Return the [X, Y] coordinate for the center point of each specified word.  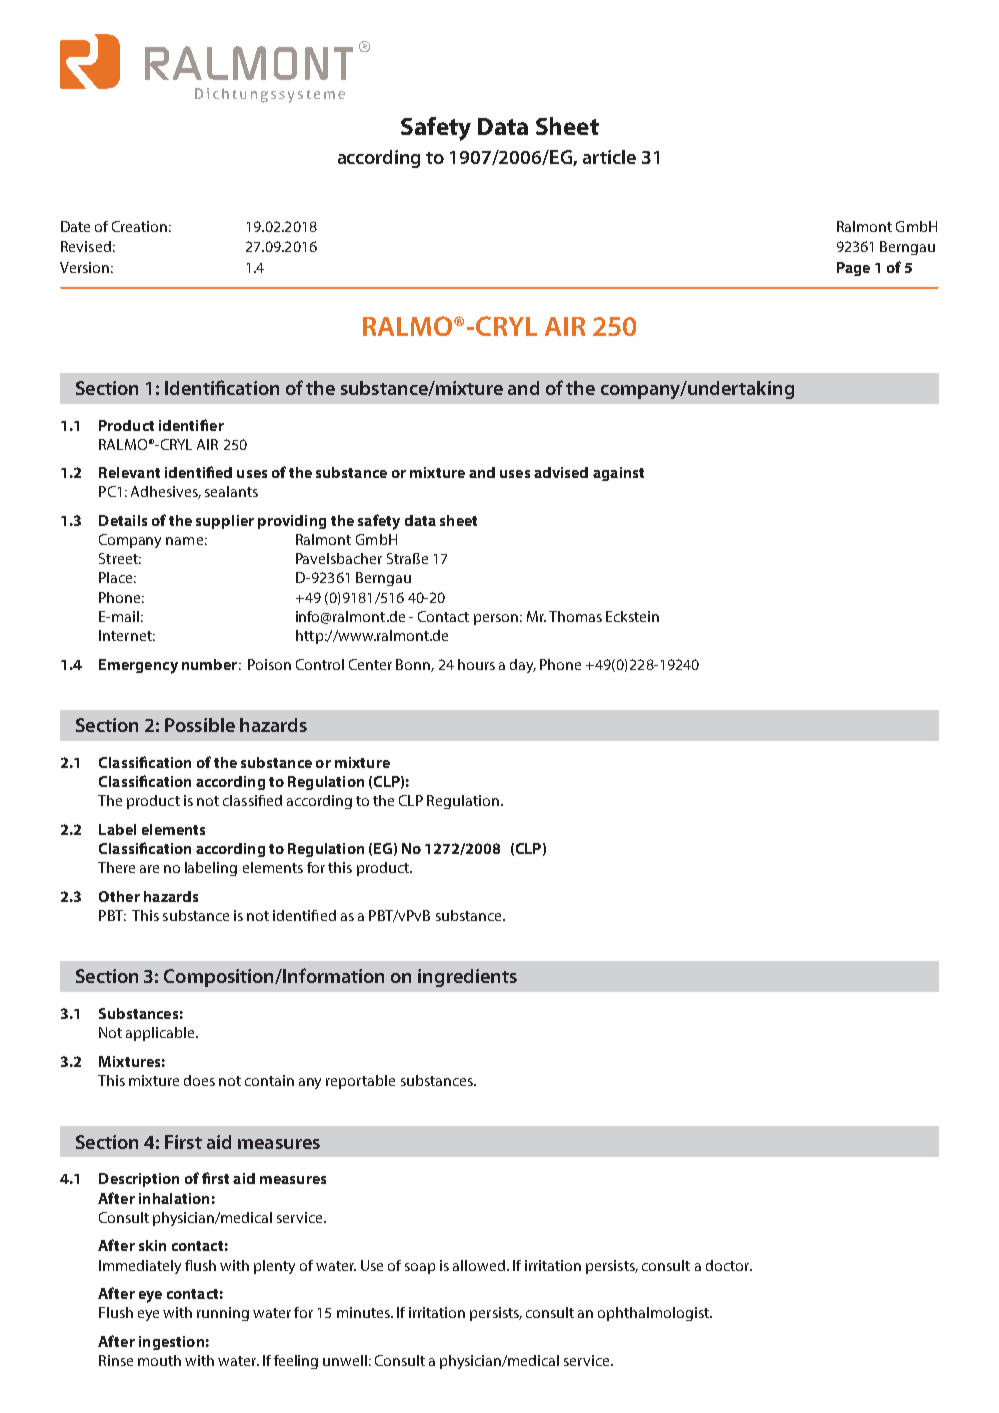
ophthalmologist [654, 1314]
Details [123, 520]
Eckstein [632, 616]
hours [476, 664]
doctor [729, 1265]
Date [75, 226]
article [609, 157]
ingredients [467, 978]
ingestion [171, 1343]
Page [853, 269]
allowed [479, 1265]
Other [119, 896]
